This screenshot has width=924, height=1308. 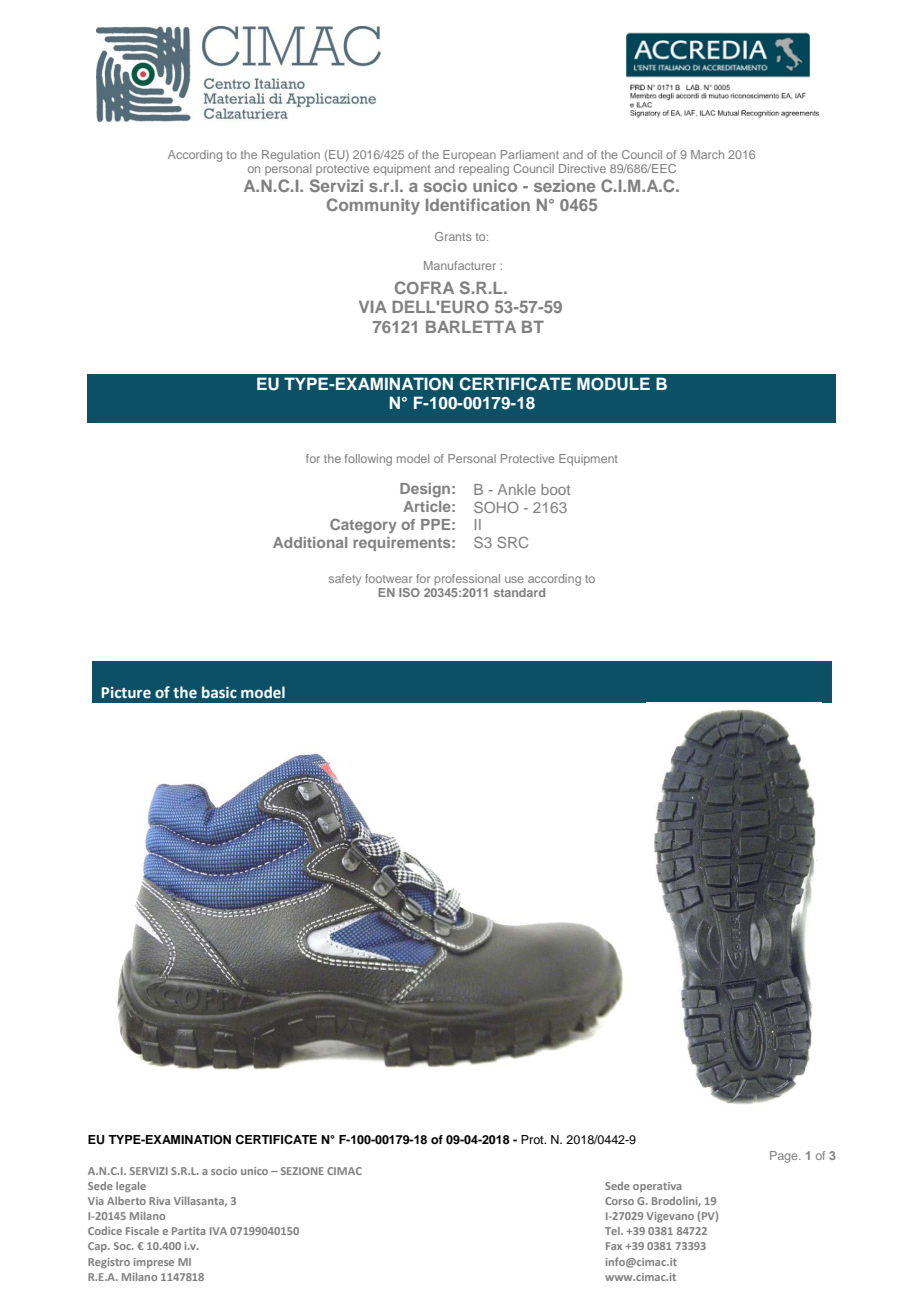 What do you see at coordinates (613, 384) in the screenshot?
I see `MODULE` at bounding box center [613, 384].
